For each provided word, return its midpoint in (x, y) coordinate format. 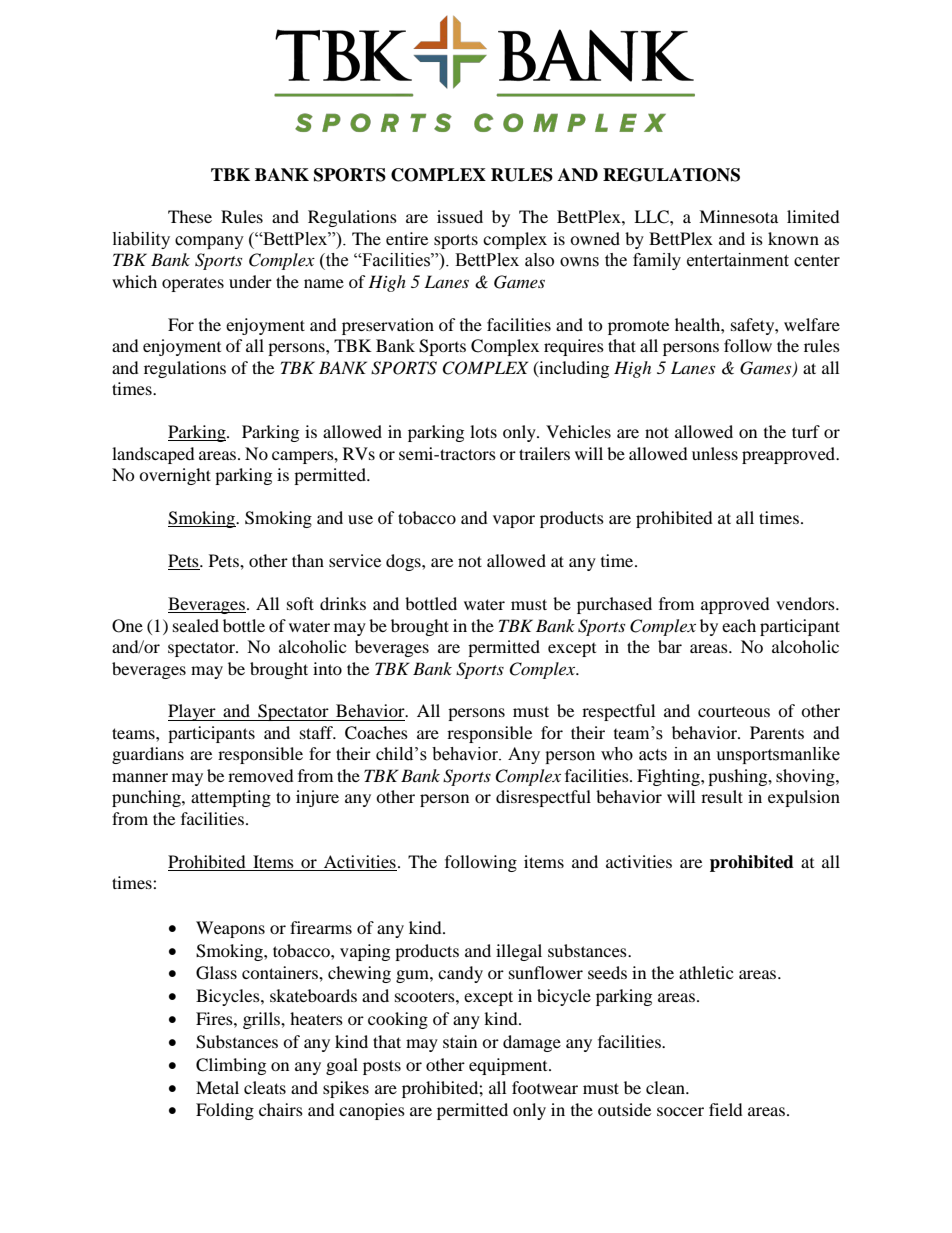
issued (460, 216)
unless (715, 453)
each (739, 625)
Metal (217, 1087)
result (722, 796)
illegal (519, 952)
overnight (175, 476)
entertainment (738, 260)
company (209, 242)
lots (483, 431)
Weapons (230, 929)
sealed (196, 625)
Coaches (376, 733)
